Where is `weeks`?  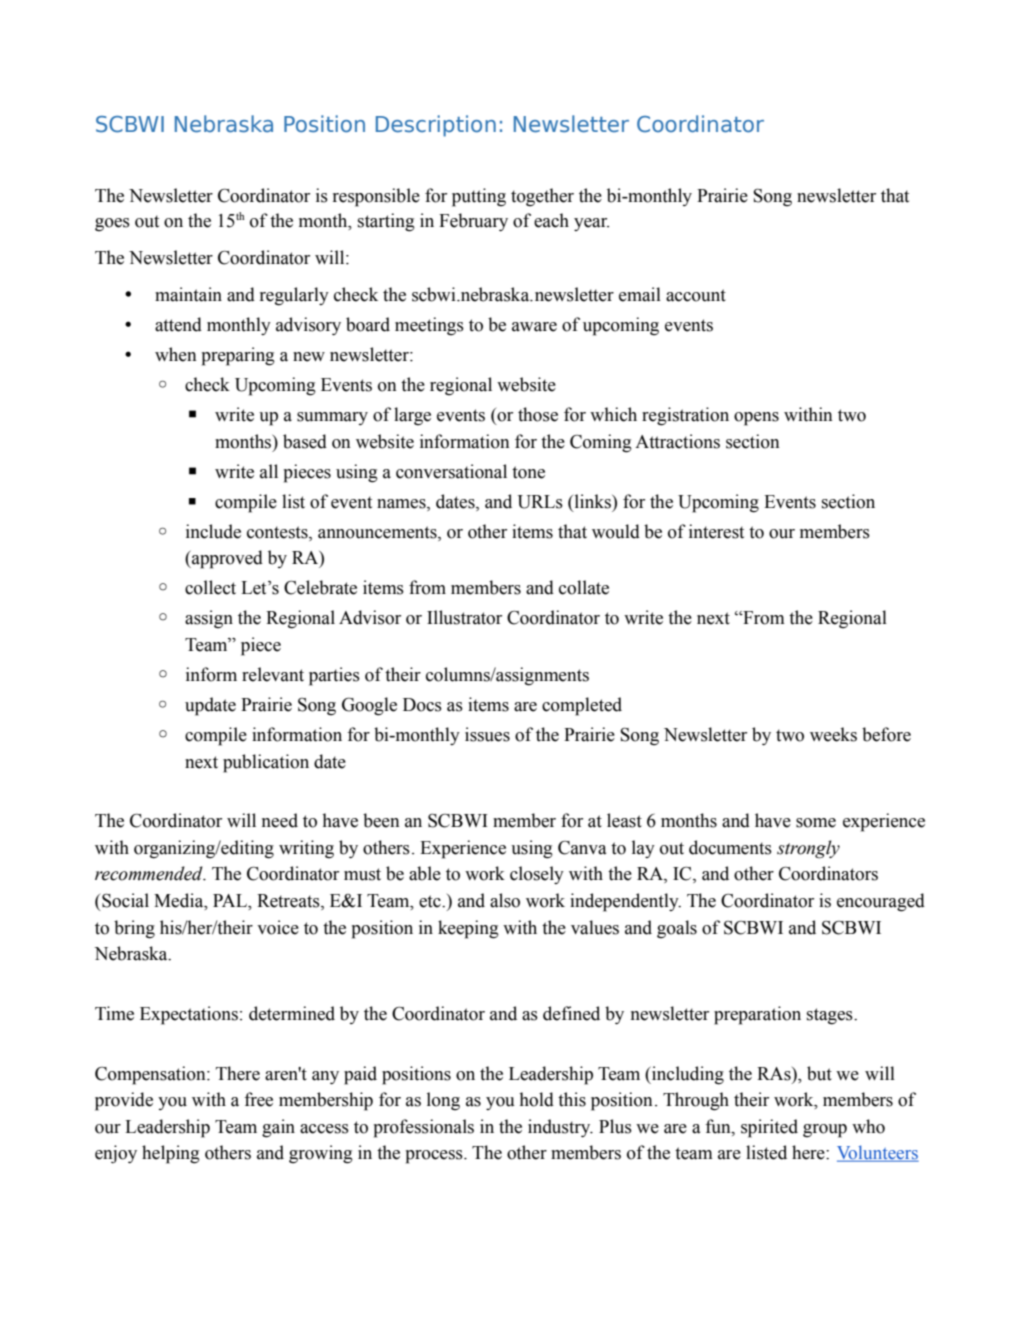 weeks is located at coordinates (833, 734).
